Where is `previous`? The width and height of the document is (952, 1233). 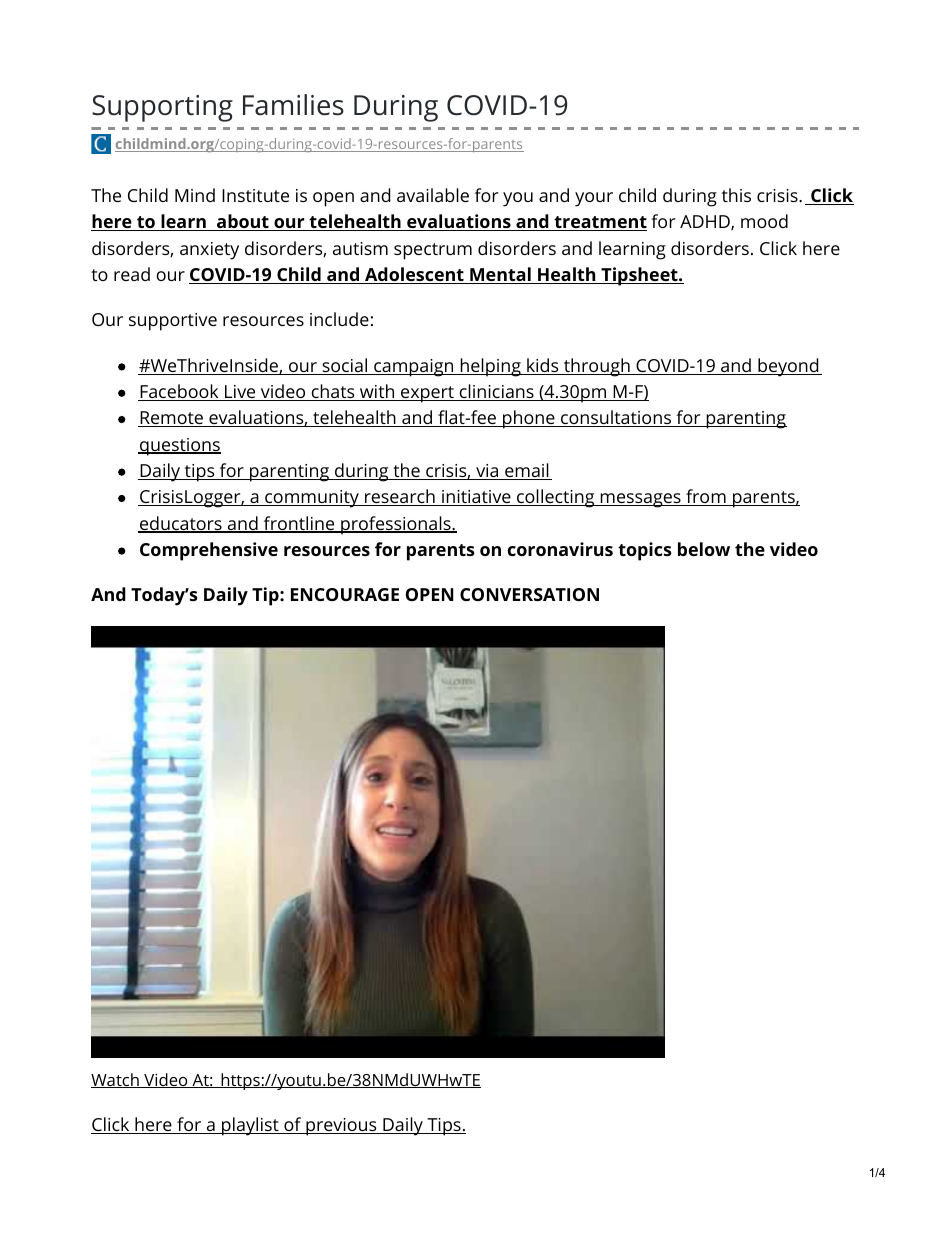 previous is located at coordinates (341, 1127).
